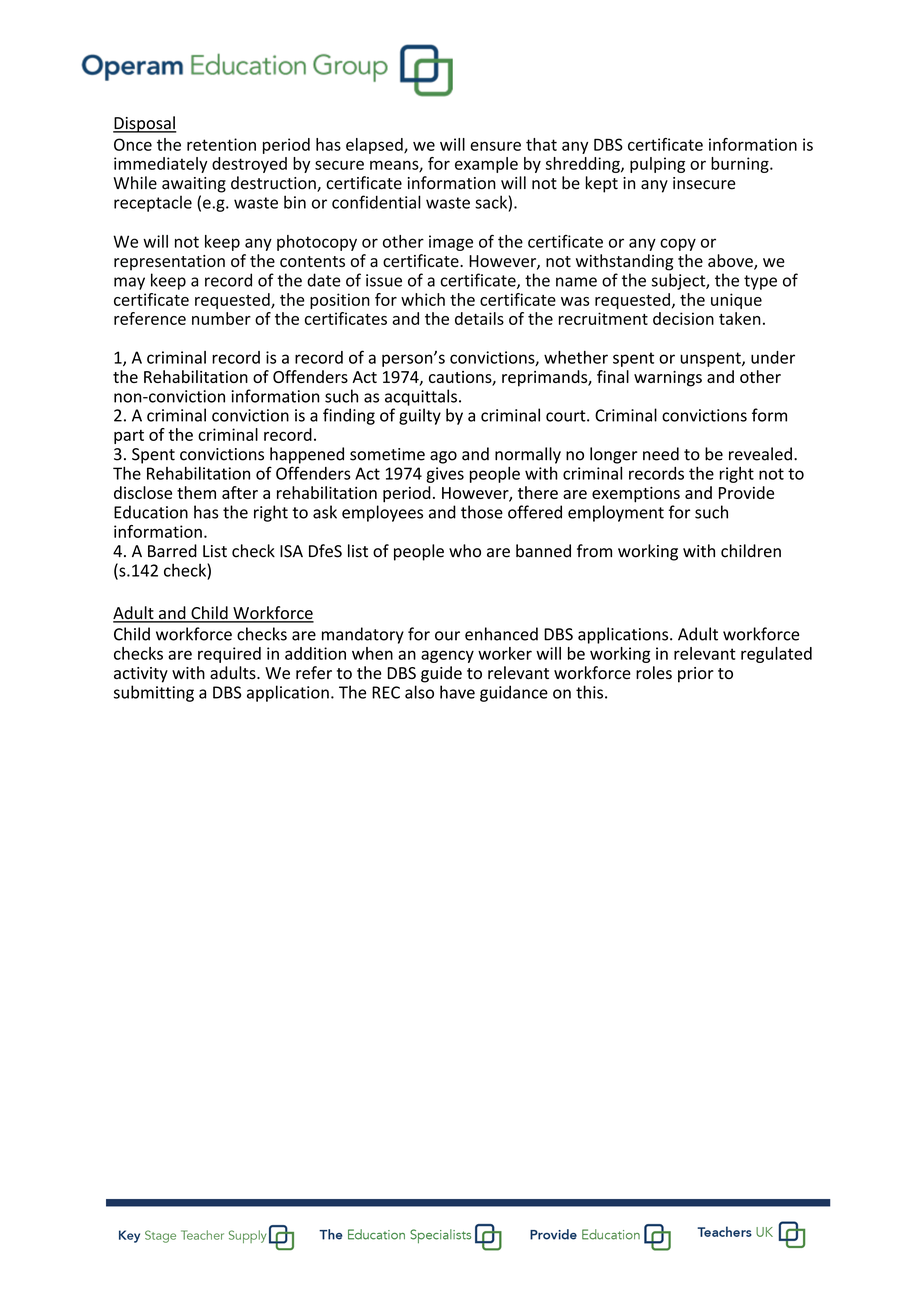 The height and width of the screenshot is (1308, 924). What do you see at coordinates (172, 551) in the screenshot?
I see `Barred` at bounding box center [172, 551].
